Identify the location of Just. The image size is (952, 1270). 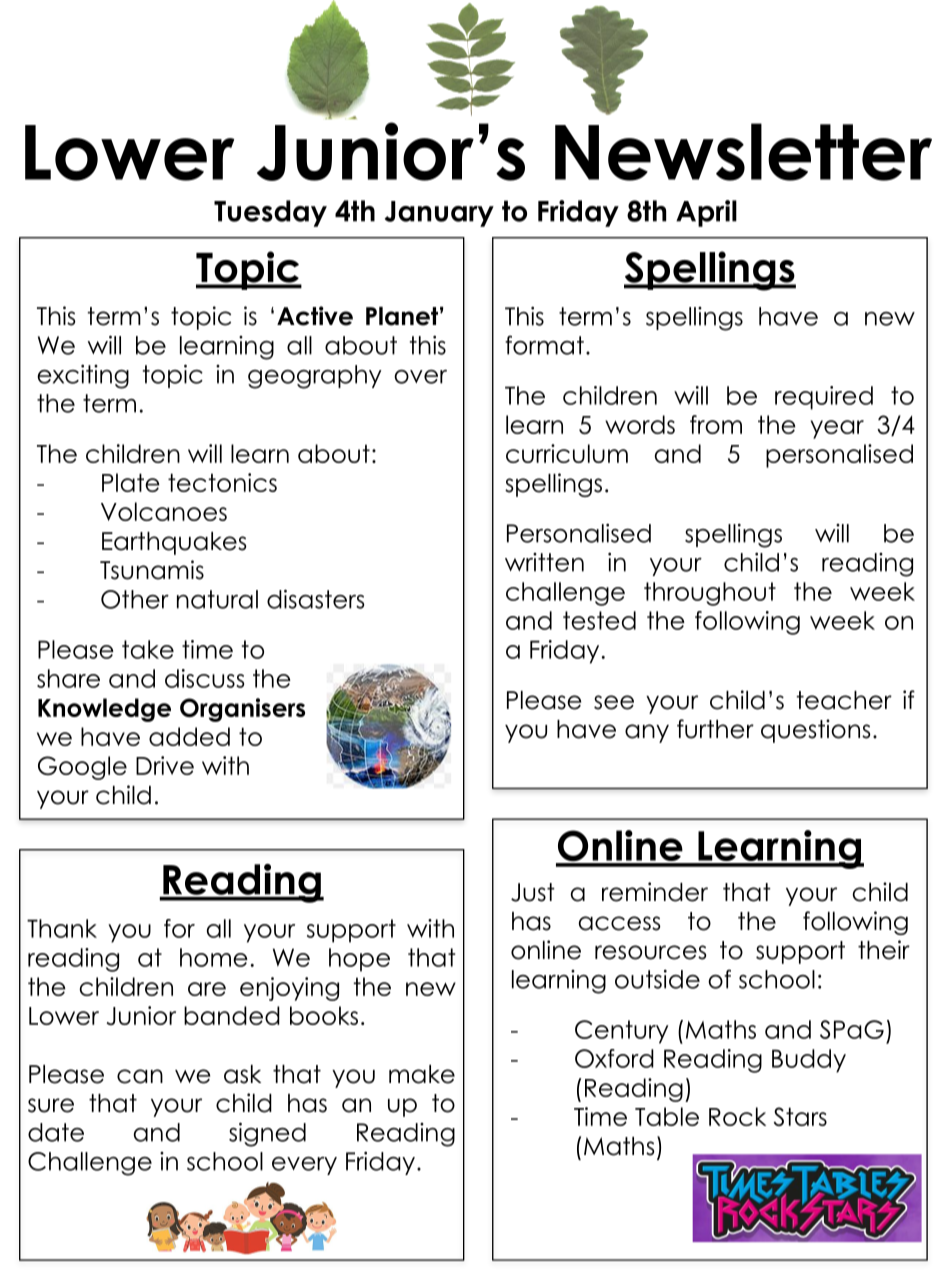
(533, 892).
